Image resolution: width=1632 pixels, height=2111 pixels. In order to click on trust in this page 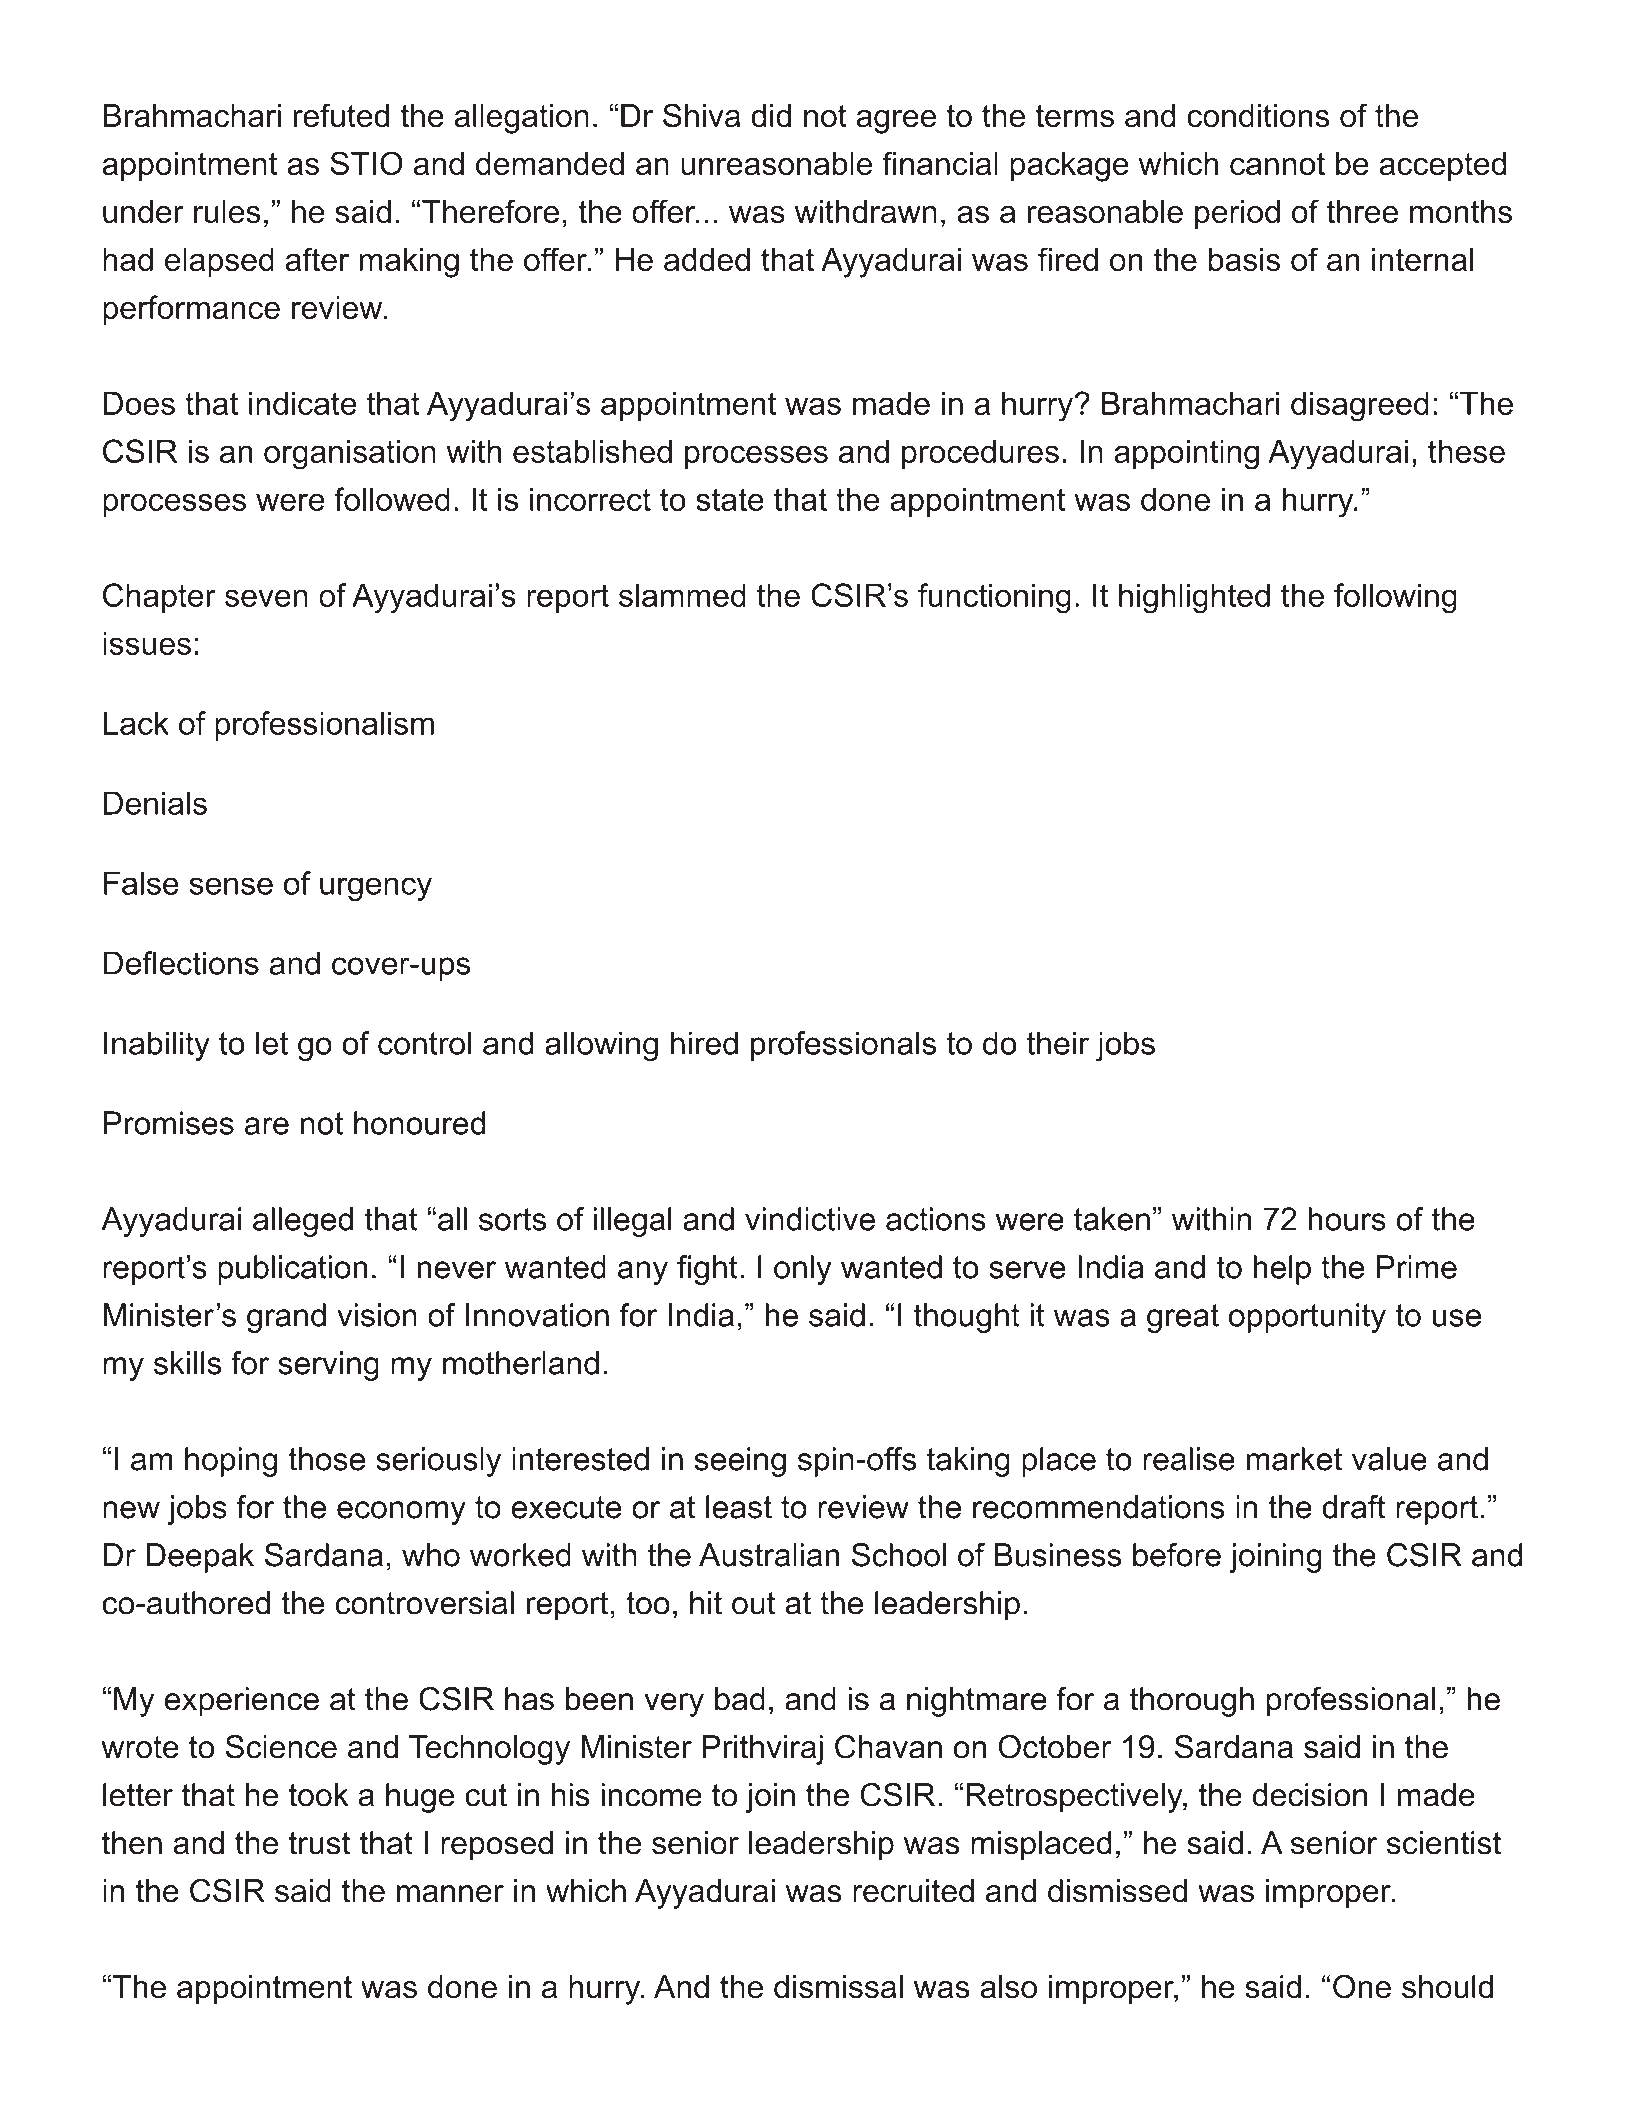, I will do `click(319, 1843)`.
